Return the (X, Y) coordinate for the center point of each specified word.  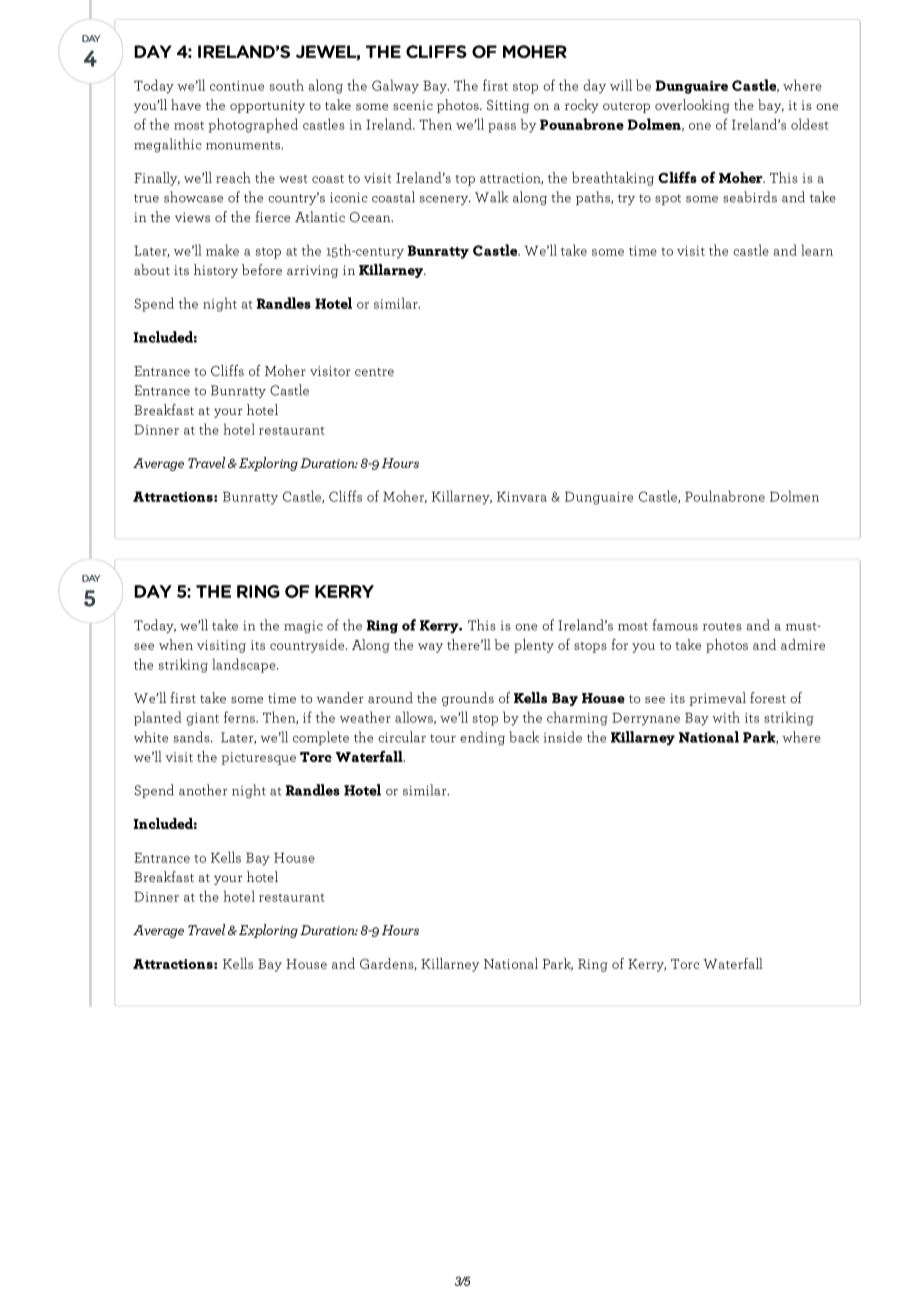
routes (722, 626)
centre (374, 372)
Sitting (508, 106)
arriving (312, 271)
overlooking (692, 106)
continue (237, 86)
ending (482, 738)
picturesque (259, 758)
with (726, 717)
